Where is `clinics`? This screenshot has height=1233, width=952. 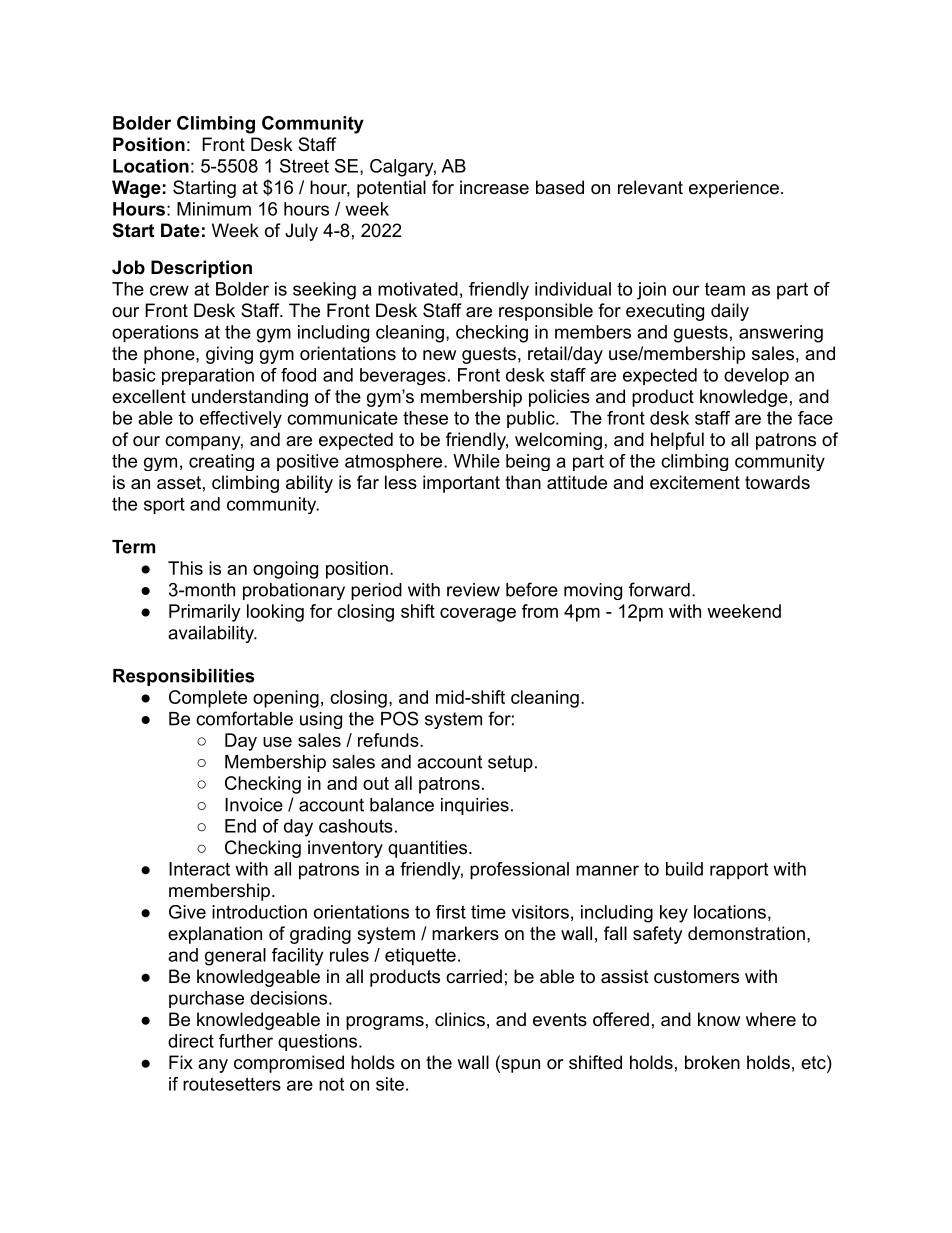 clinics is located at coordinates (460, 1019).
